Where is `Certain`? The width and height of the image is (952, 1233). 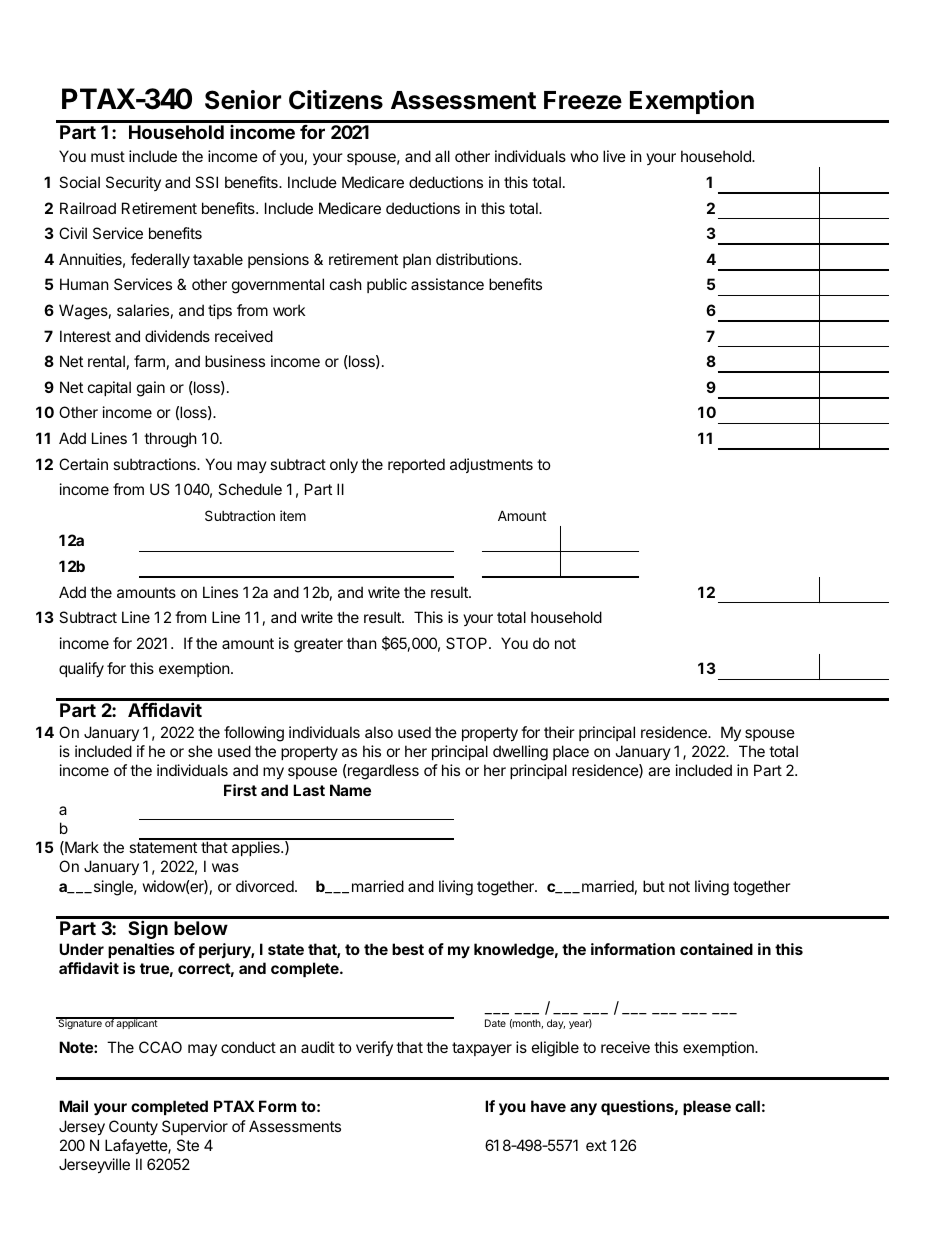 Certain is located at coordinates (83, 464).
